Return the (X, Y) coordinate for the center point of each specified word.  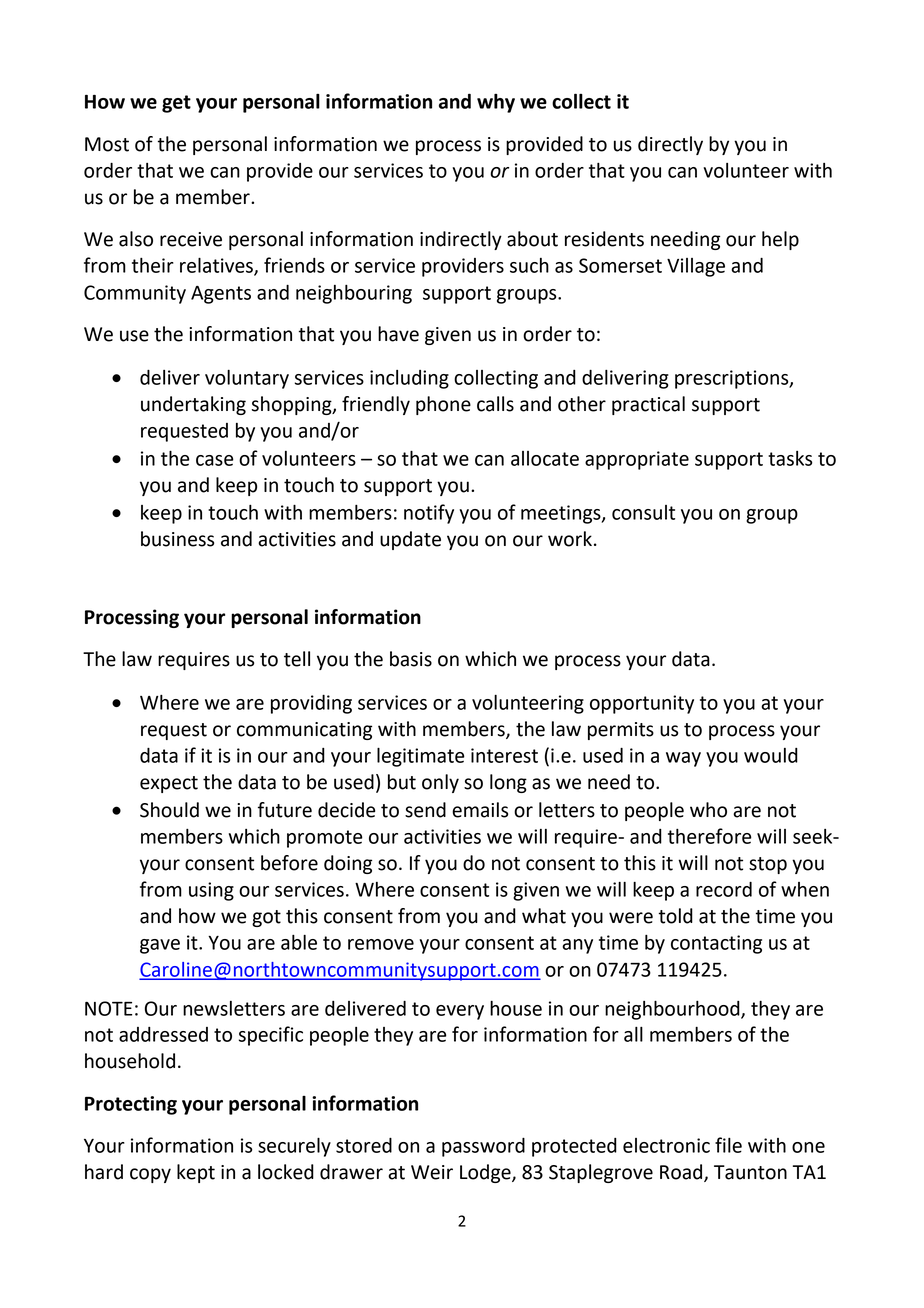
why (496, 103)
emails (480, 810)
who (708, 810)
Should (169, 810)
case (215, 460)
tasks (790, 458)
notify (429, 514)
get (176, 104)
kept (196, 1173)
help (780, 240)
